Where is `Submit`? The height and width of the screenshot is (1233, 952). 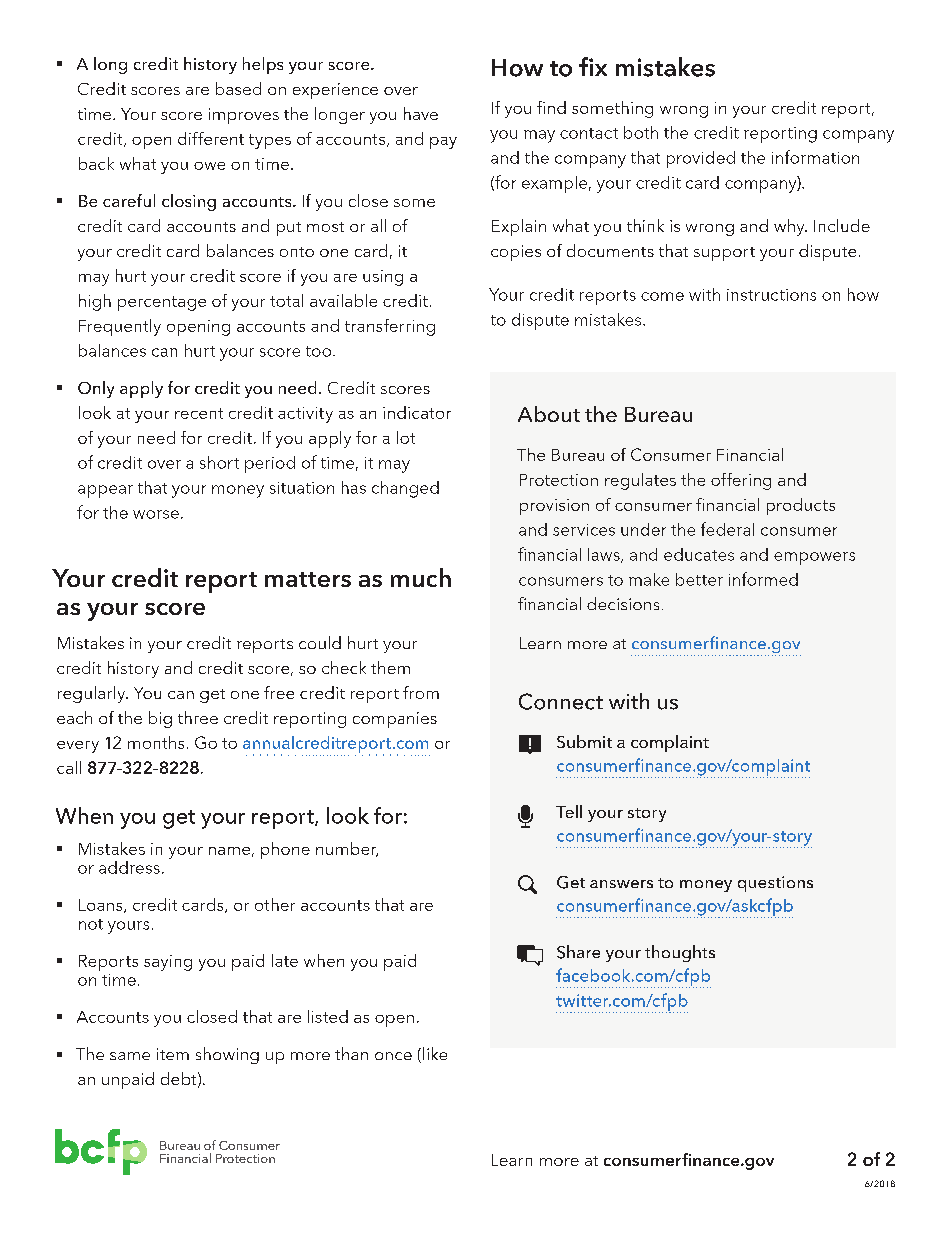 Submit is located at coordinates (584, 741).
